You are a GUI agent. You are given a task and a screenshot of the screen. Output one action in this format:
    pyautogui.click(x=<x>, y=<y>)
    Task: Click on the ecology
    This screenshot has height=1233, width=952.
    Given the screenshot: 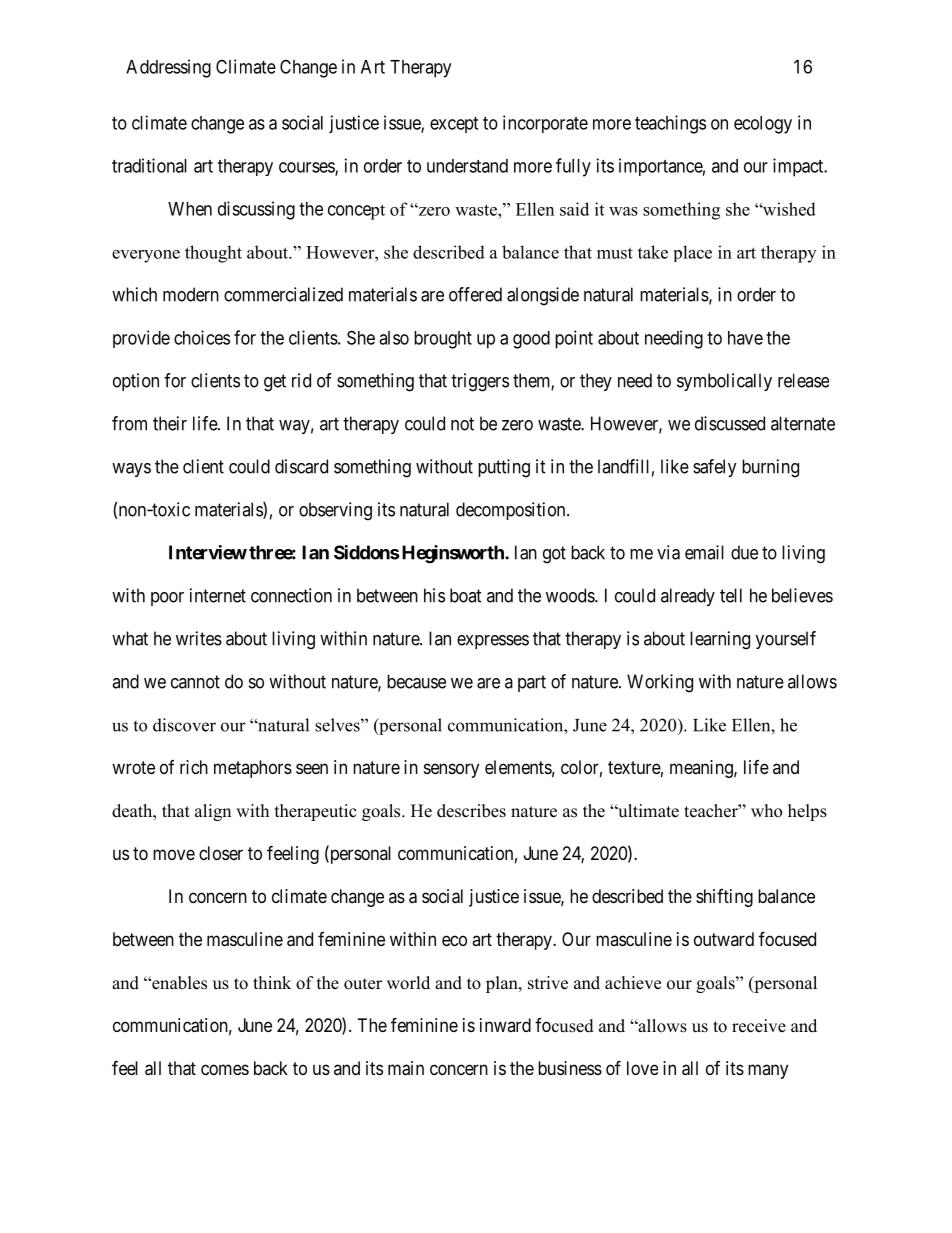 What is the action you would take?
    pyautogui.click(x=763, y=125)
